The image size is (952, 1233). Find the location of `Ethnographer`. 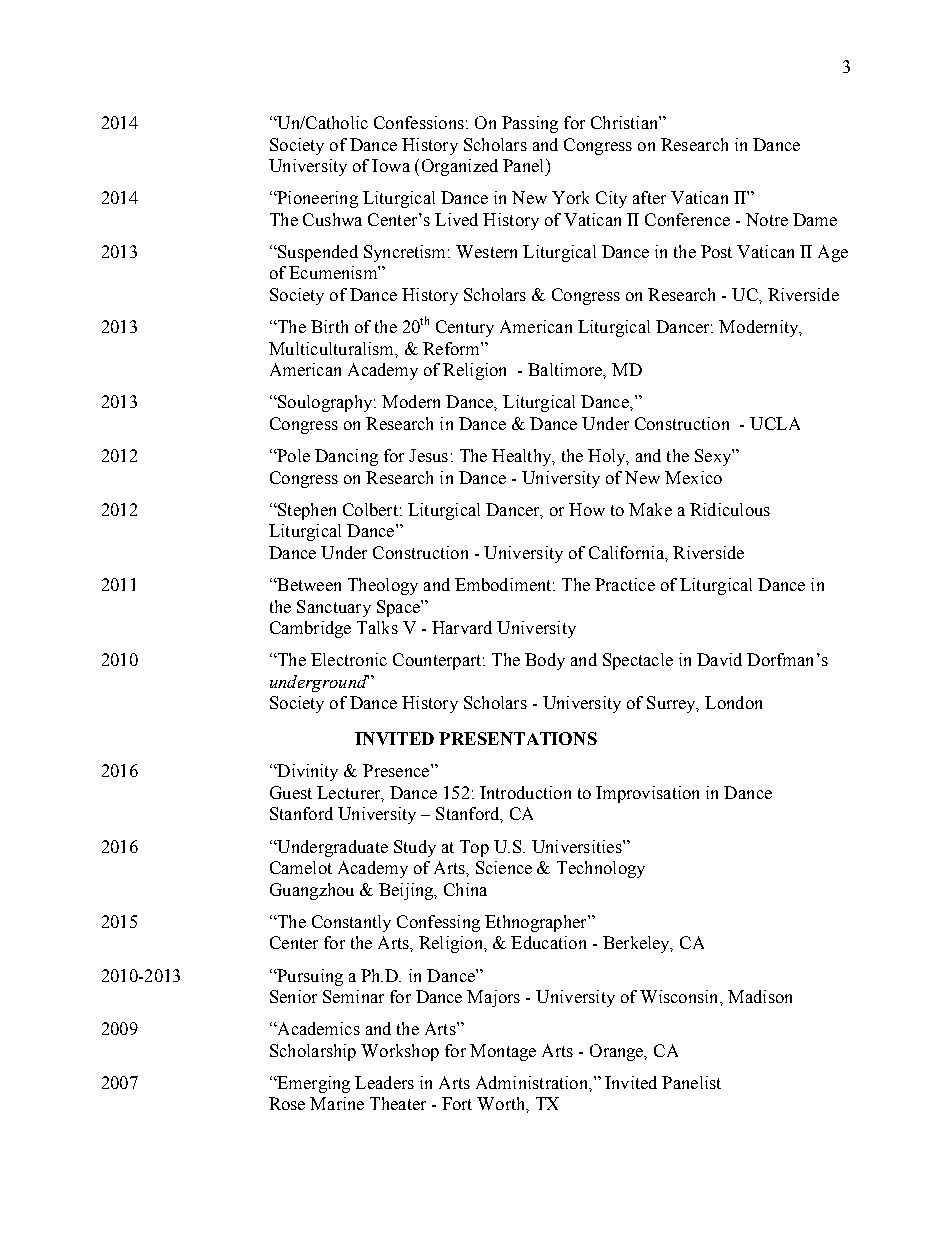

Ethnographer is located at coordinates (537, 923).
